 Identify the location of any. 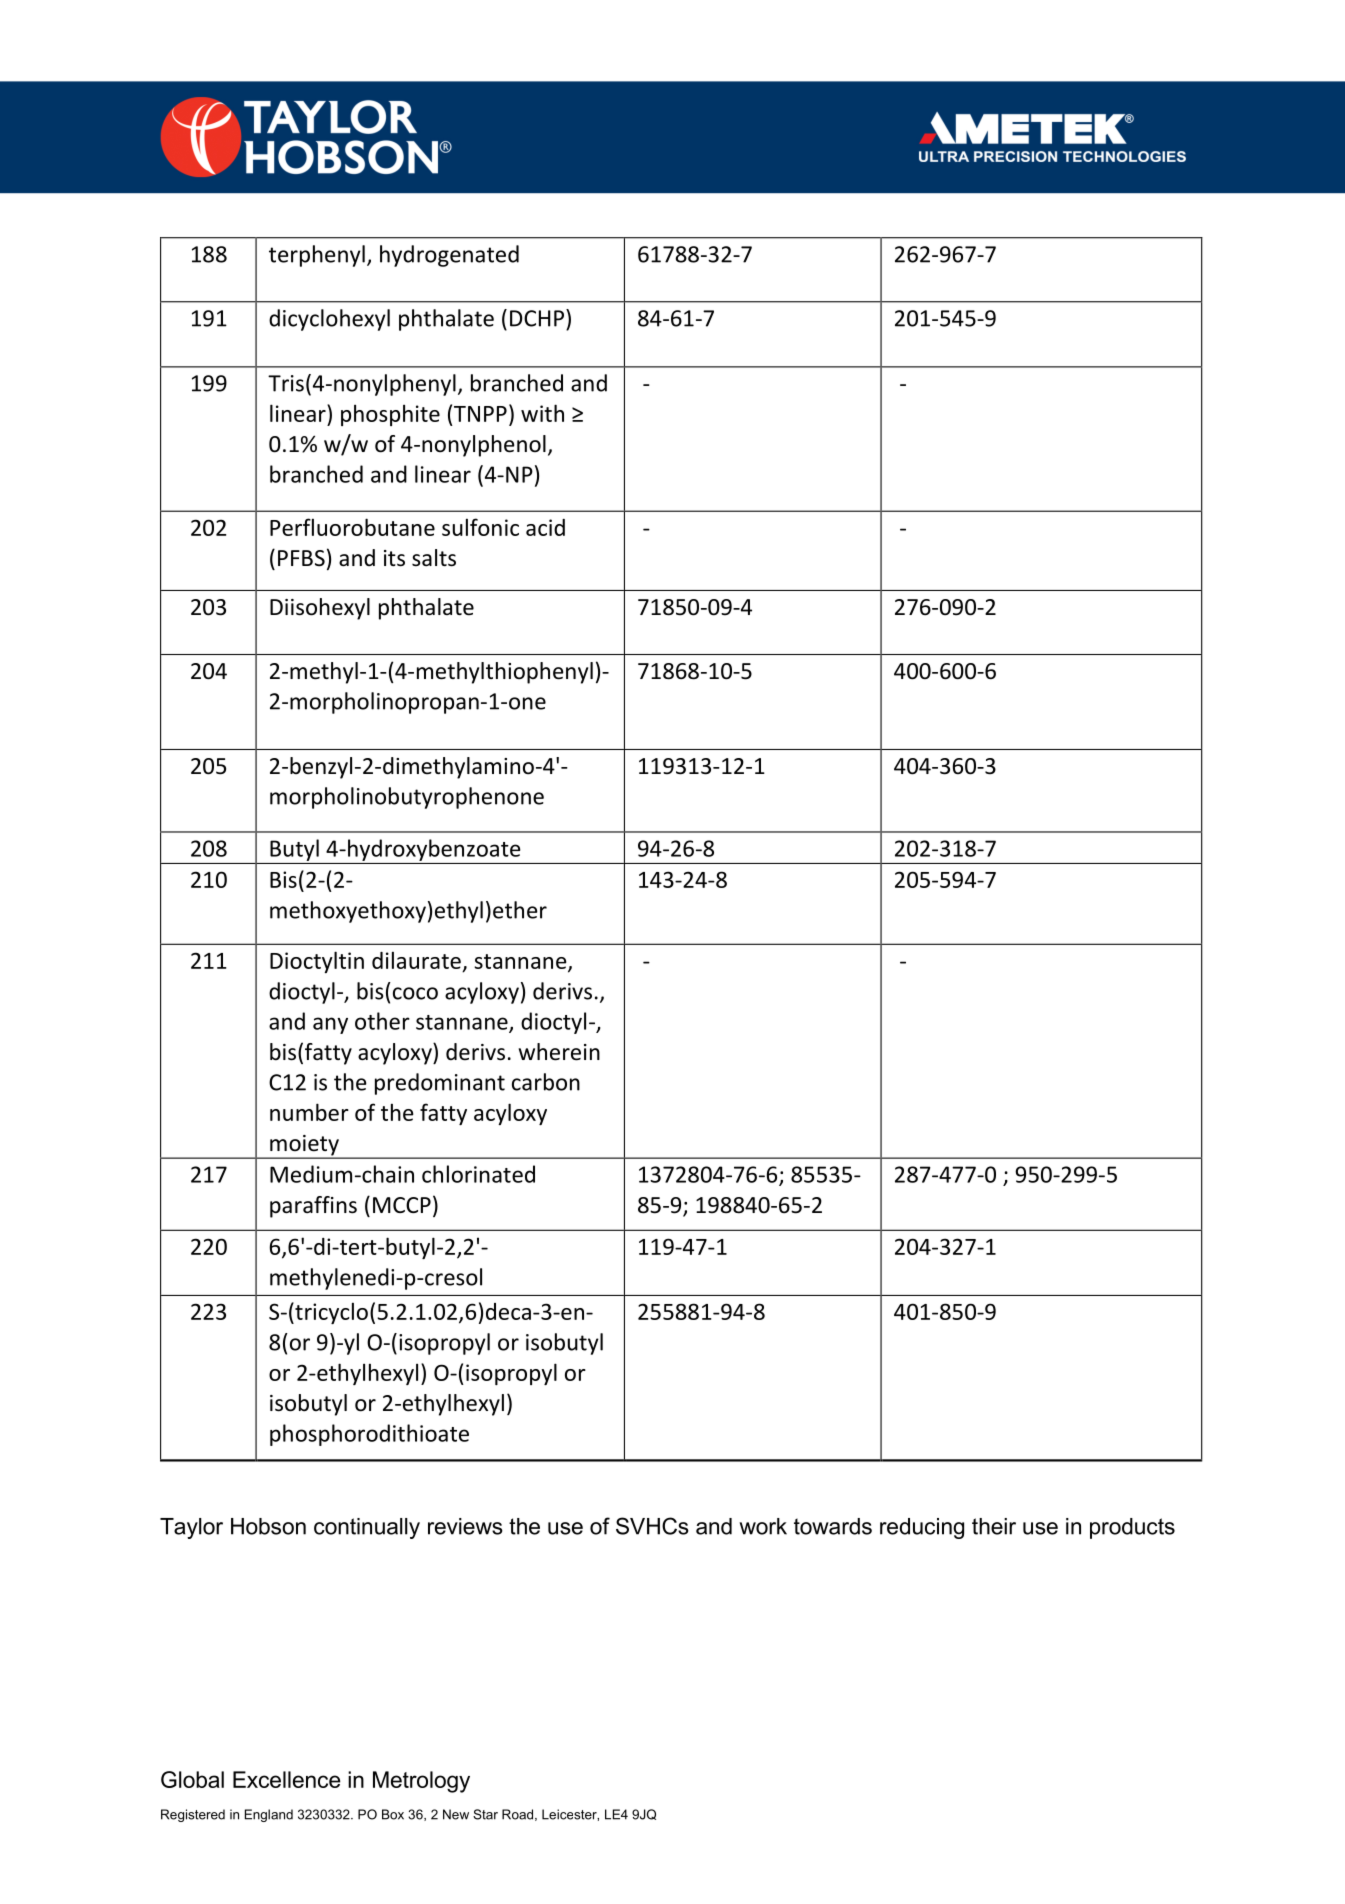
(330, 1025).
